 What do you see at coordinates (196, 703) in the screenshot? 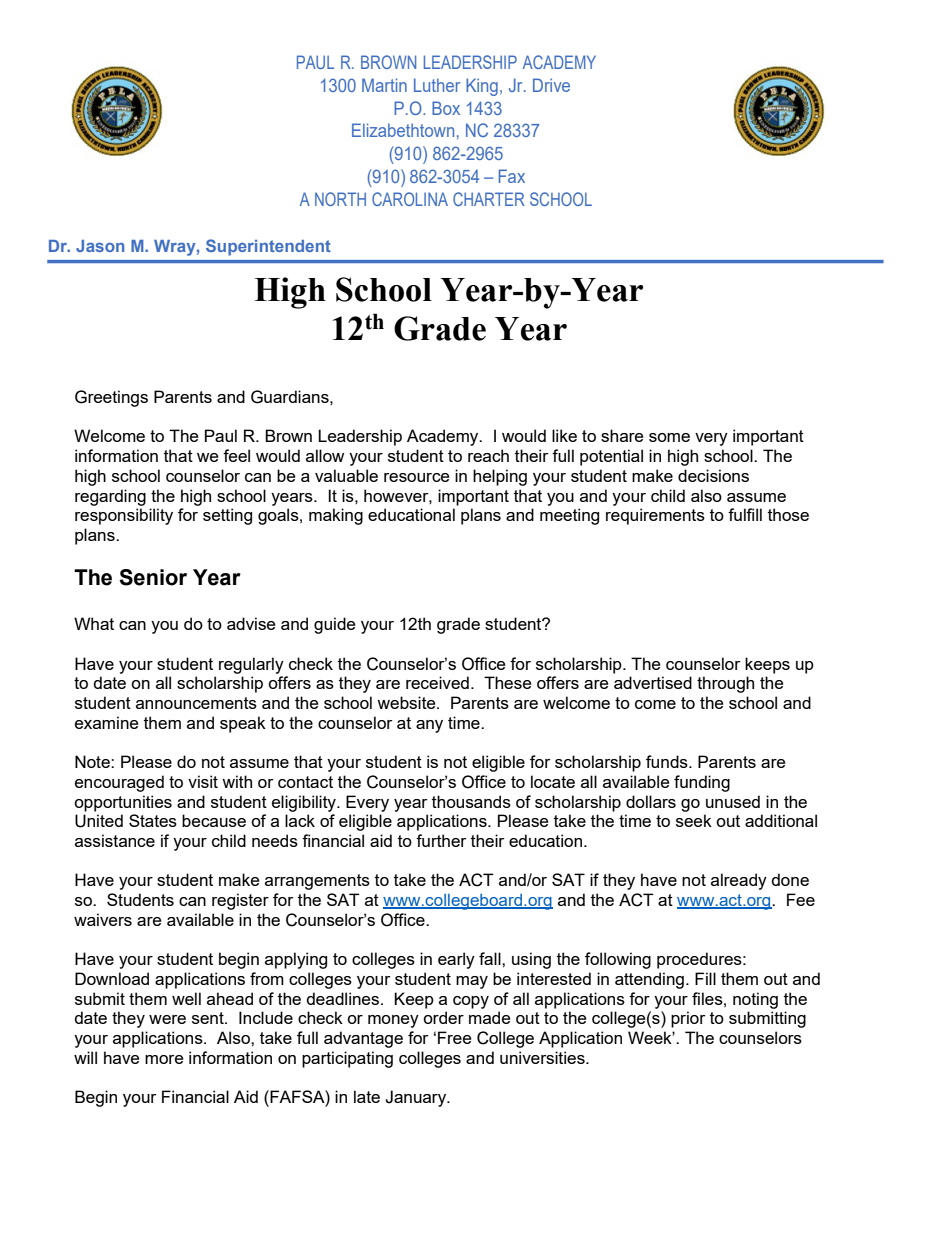
I see `announcements` at bounding box center [196, 703].
